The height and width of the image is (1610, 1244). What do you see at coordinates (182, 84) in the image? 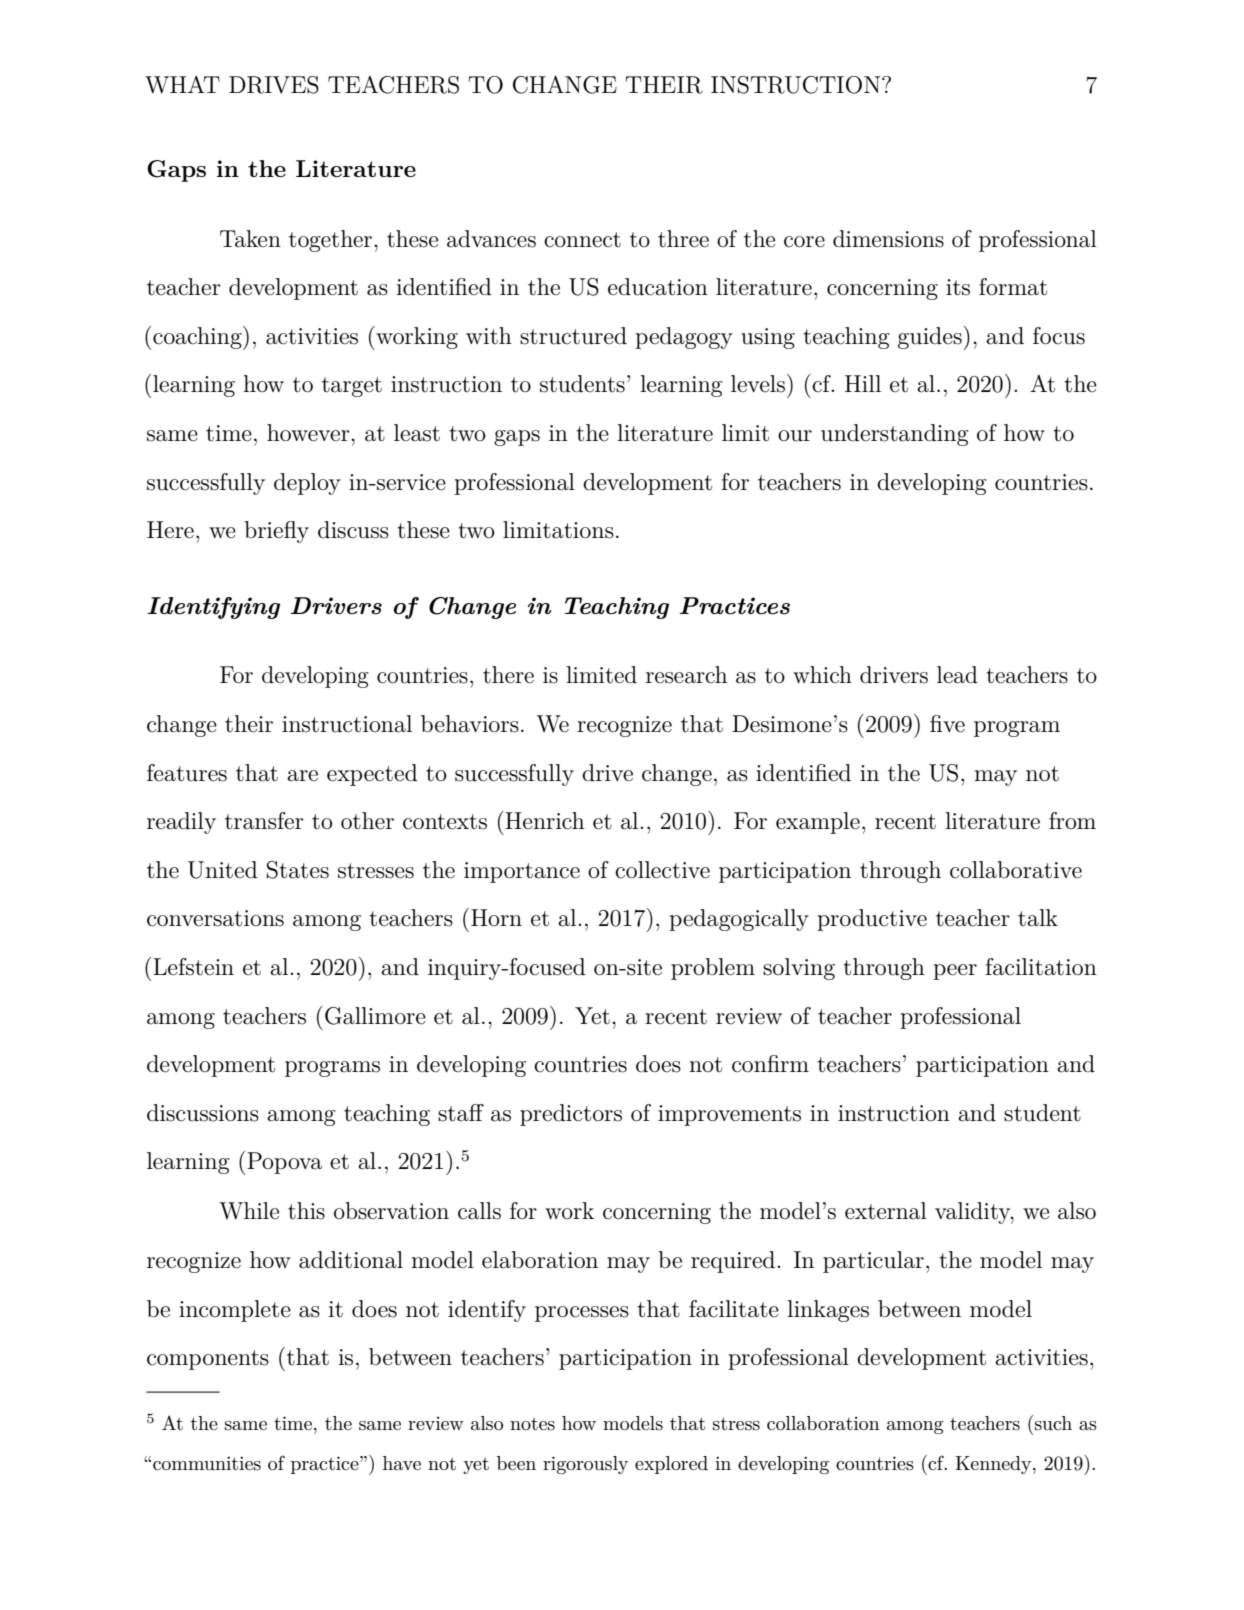
I see `WHAT` at bounding box center [182, 84].
